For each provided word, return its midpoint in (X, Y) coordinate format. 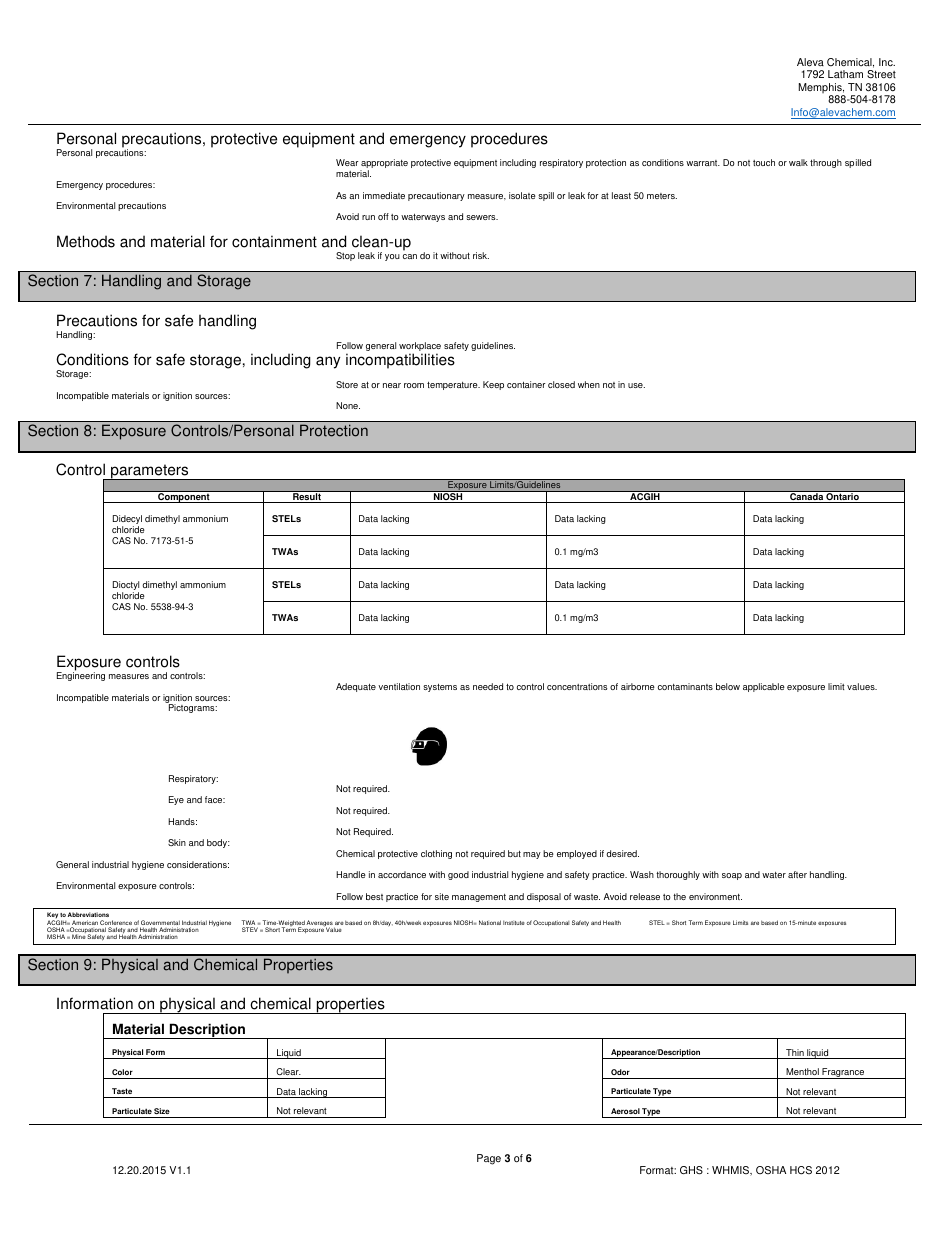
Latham (845, 74)
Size (162, 1111)
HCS (801, 1170)
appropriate (384, 165)
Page (489, 1159)
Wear (347, 162)
